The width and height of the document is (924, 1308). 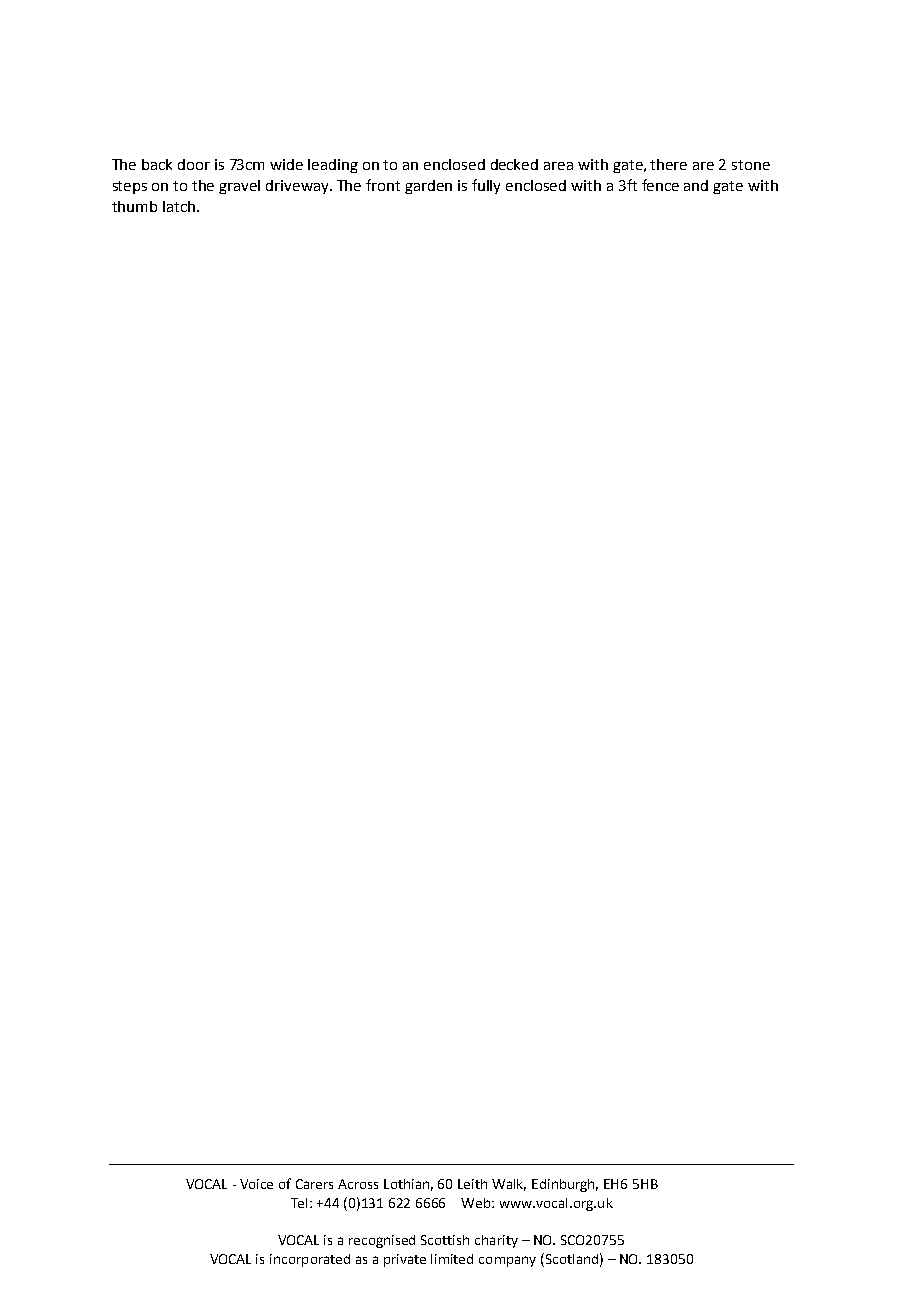 What do you see at coordinates (179, 206) in the document?
I see `latch` at bounding box center [179, 206].
